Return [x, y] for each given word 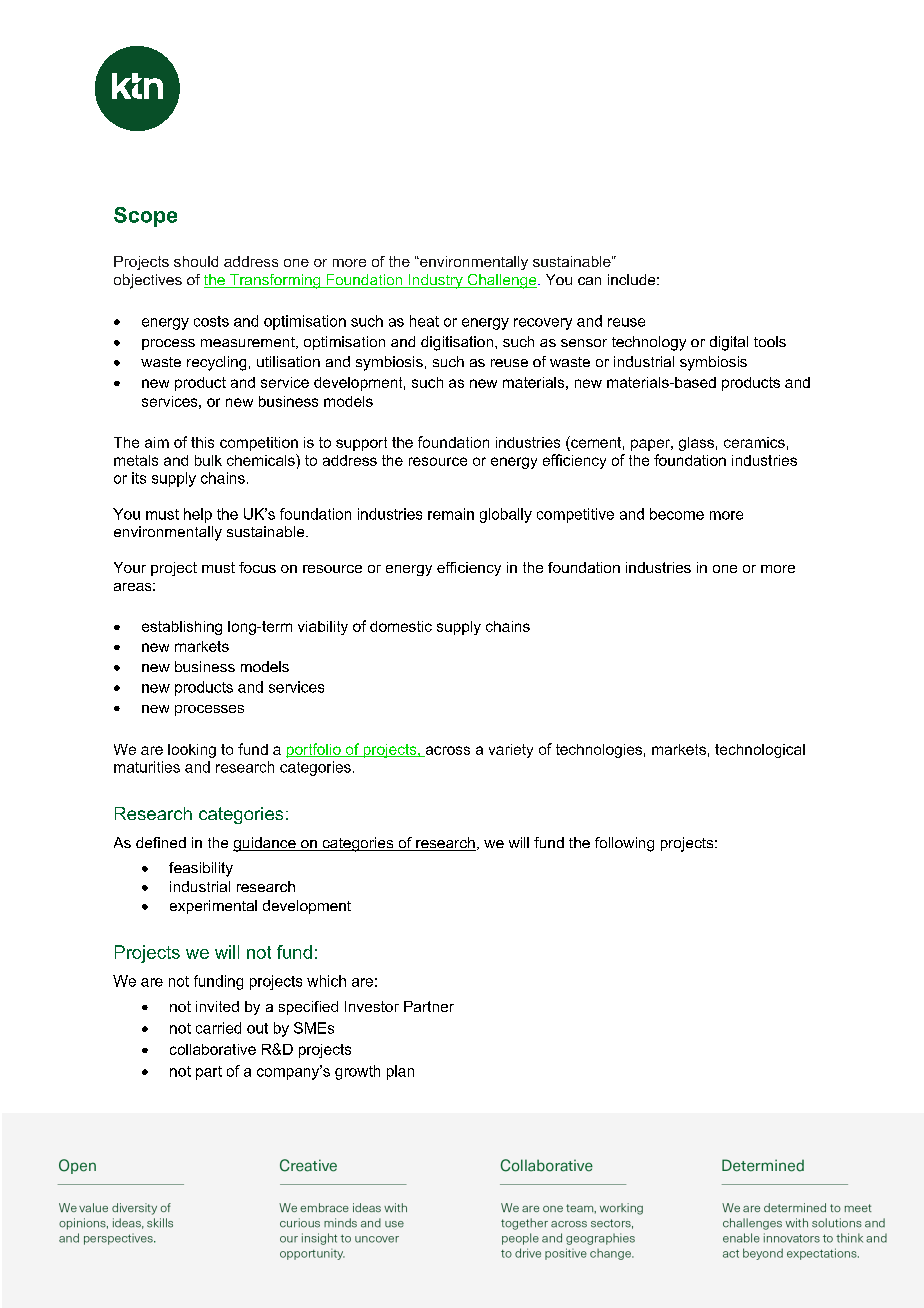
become [677, 514]
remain [451, 514]
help [198, 515]
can [589, 281]
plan [400, 1072]
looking [192, 751]
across [446, 751]
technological [760, 751]
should [196, 261]
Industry [435, 281]
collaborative [213, 1049]
